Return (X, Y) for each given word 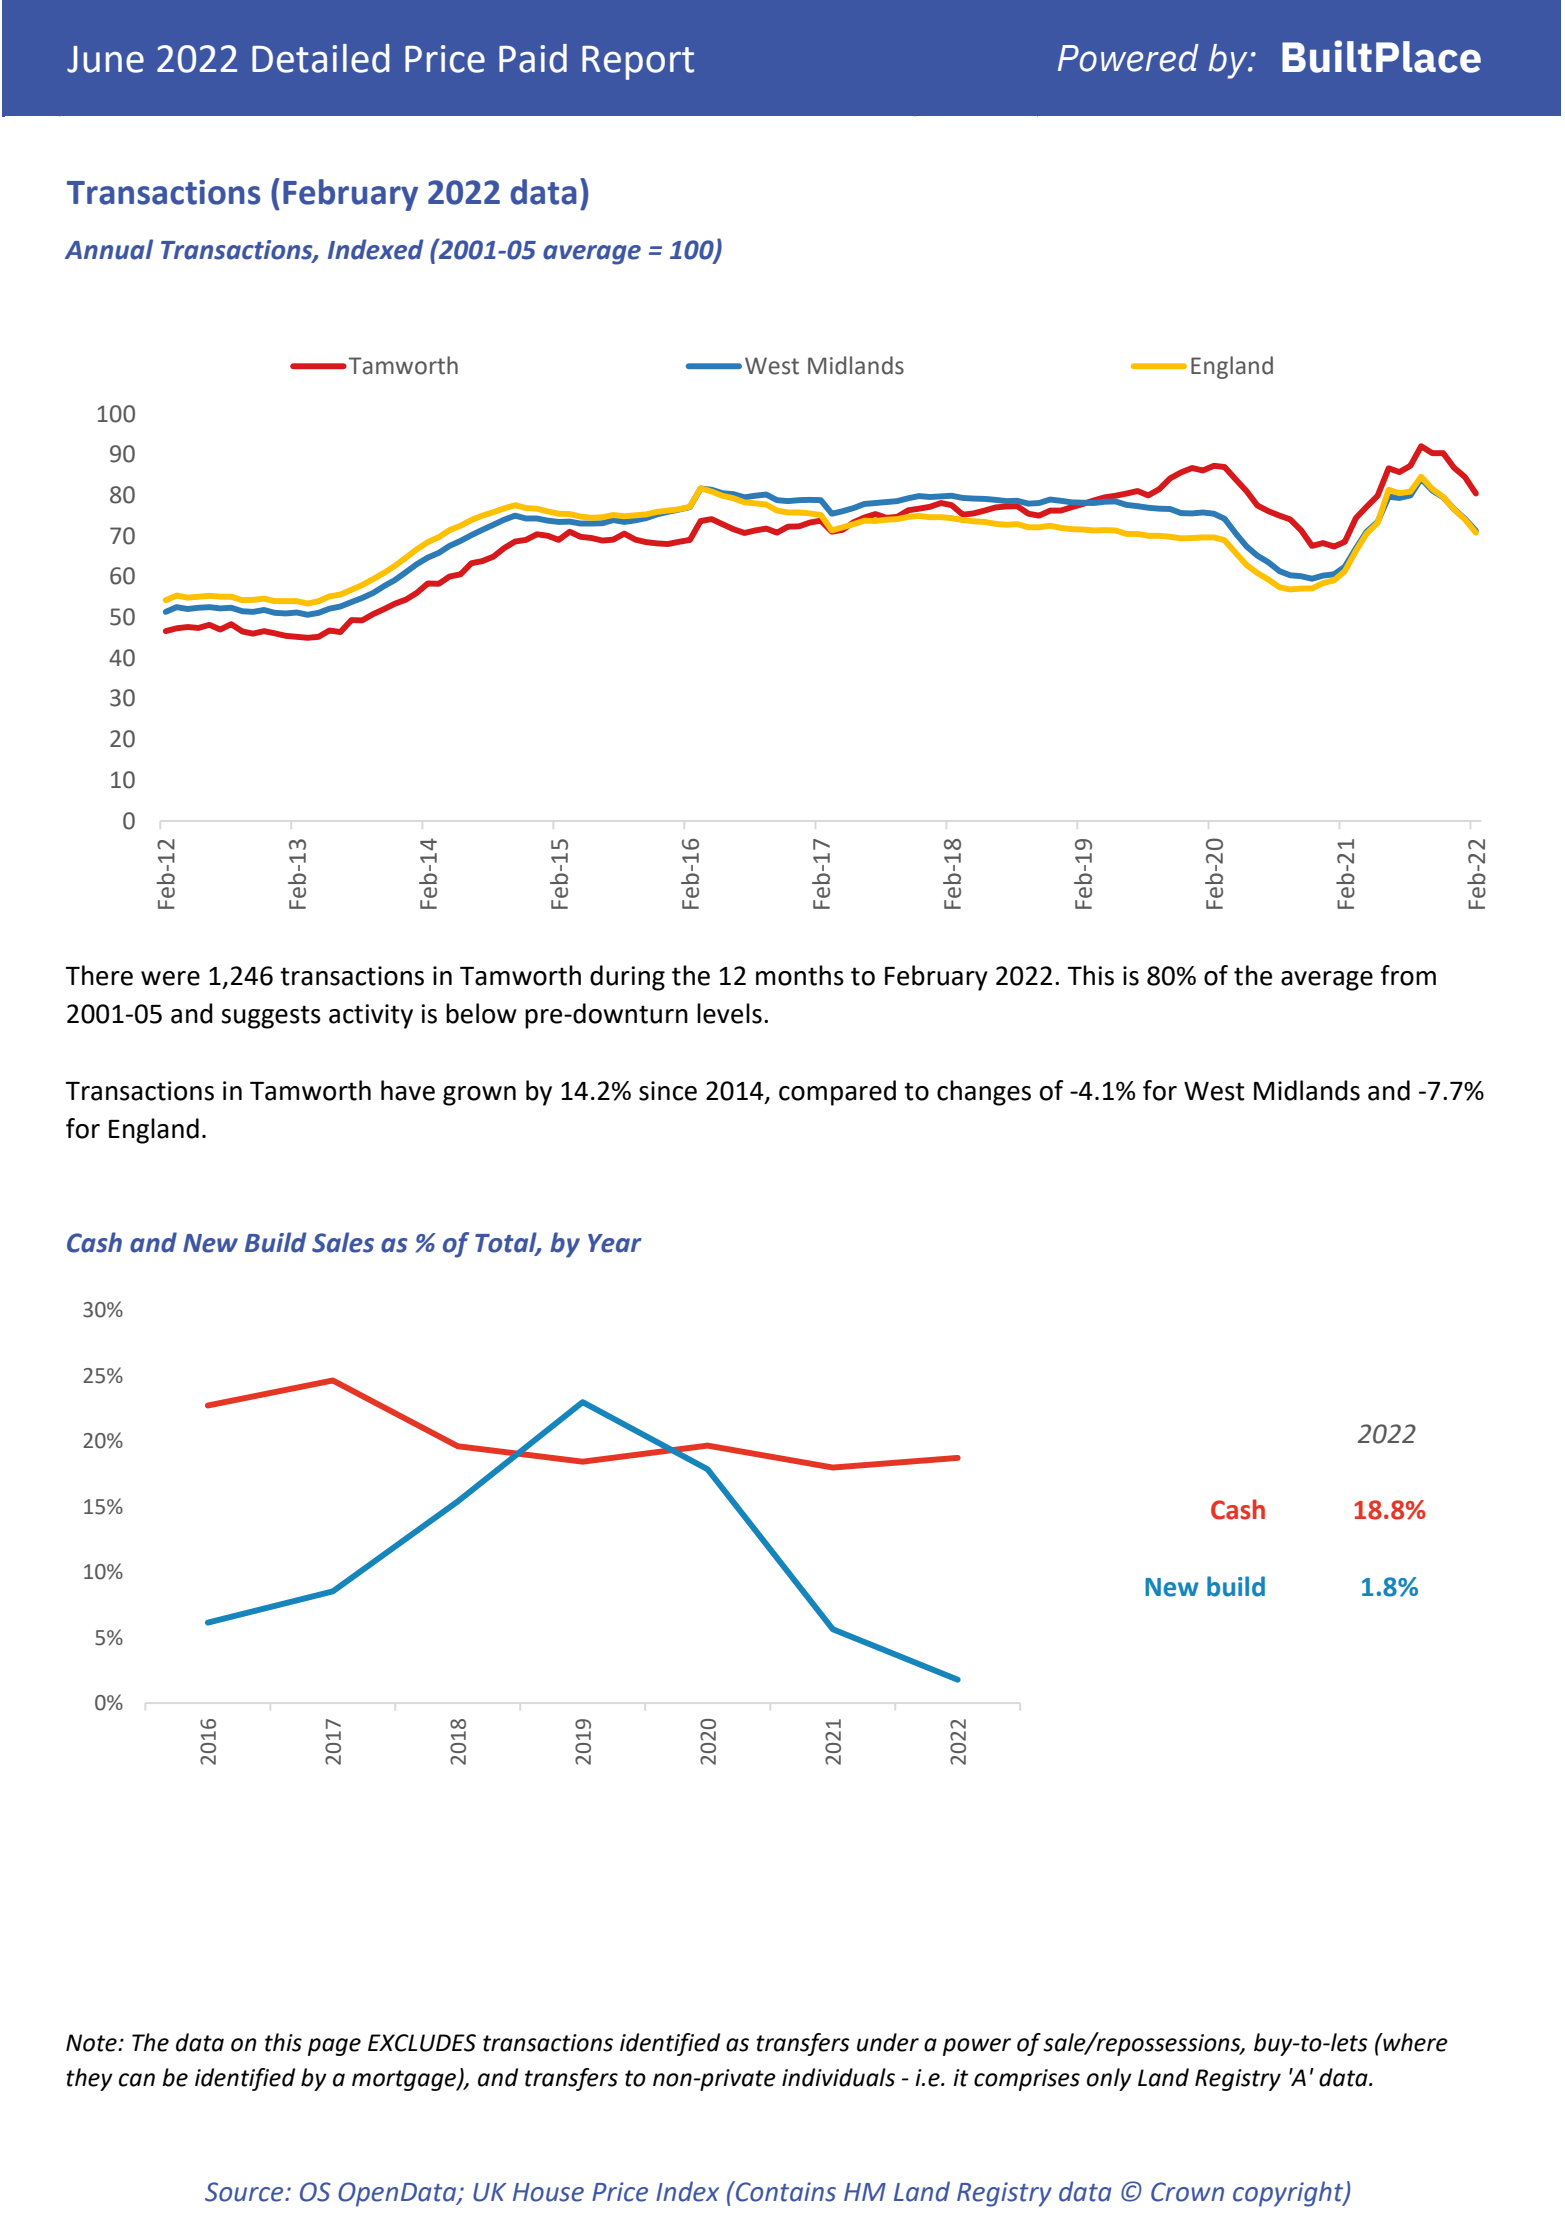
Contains (785, 2191)
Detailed (321, 58)
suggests (271, 1017)
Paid (533, 58)
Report (638, 63)
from (1408, 975)
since (668, 1091)
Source (245, 2192)
